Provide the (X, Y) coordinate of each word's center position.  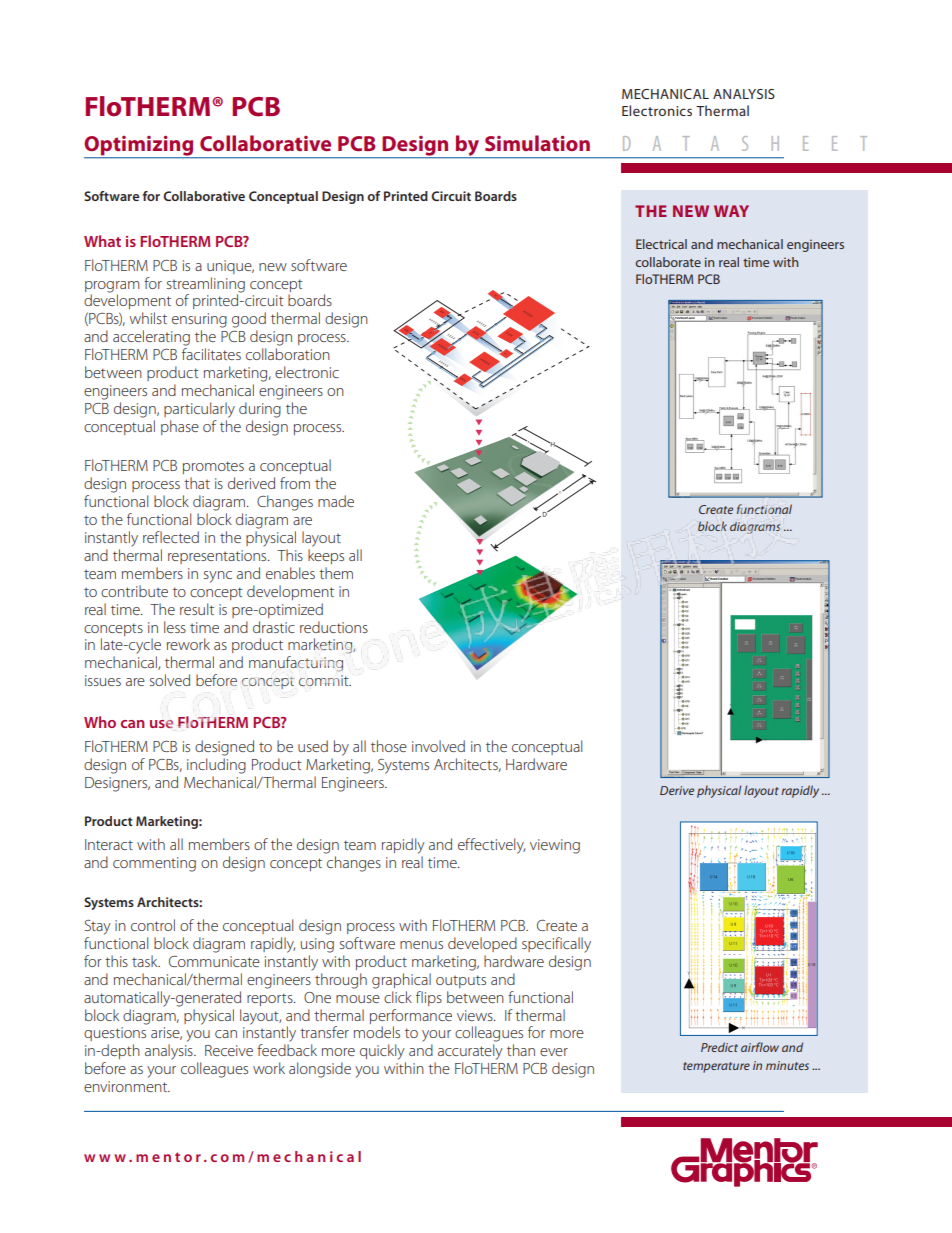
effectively (491, 846)
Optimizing (140, 147)
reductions (334, 627)
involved (438, 746)
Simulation (537, 143)
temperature (716, 1067)
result (197, 609)
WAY (731, 211)
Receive (229, 1050)
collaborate (668, 262)
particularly (199, 410)
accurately (470, 1052)
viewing (555, 846)
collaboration (288, 354)
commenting (154, 864)
